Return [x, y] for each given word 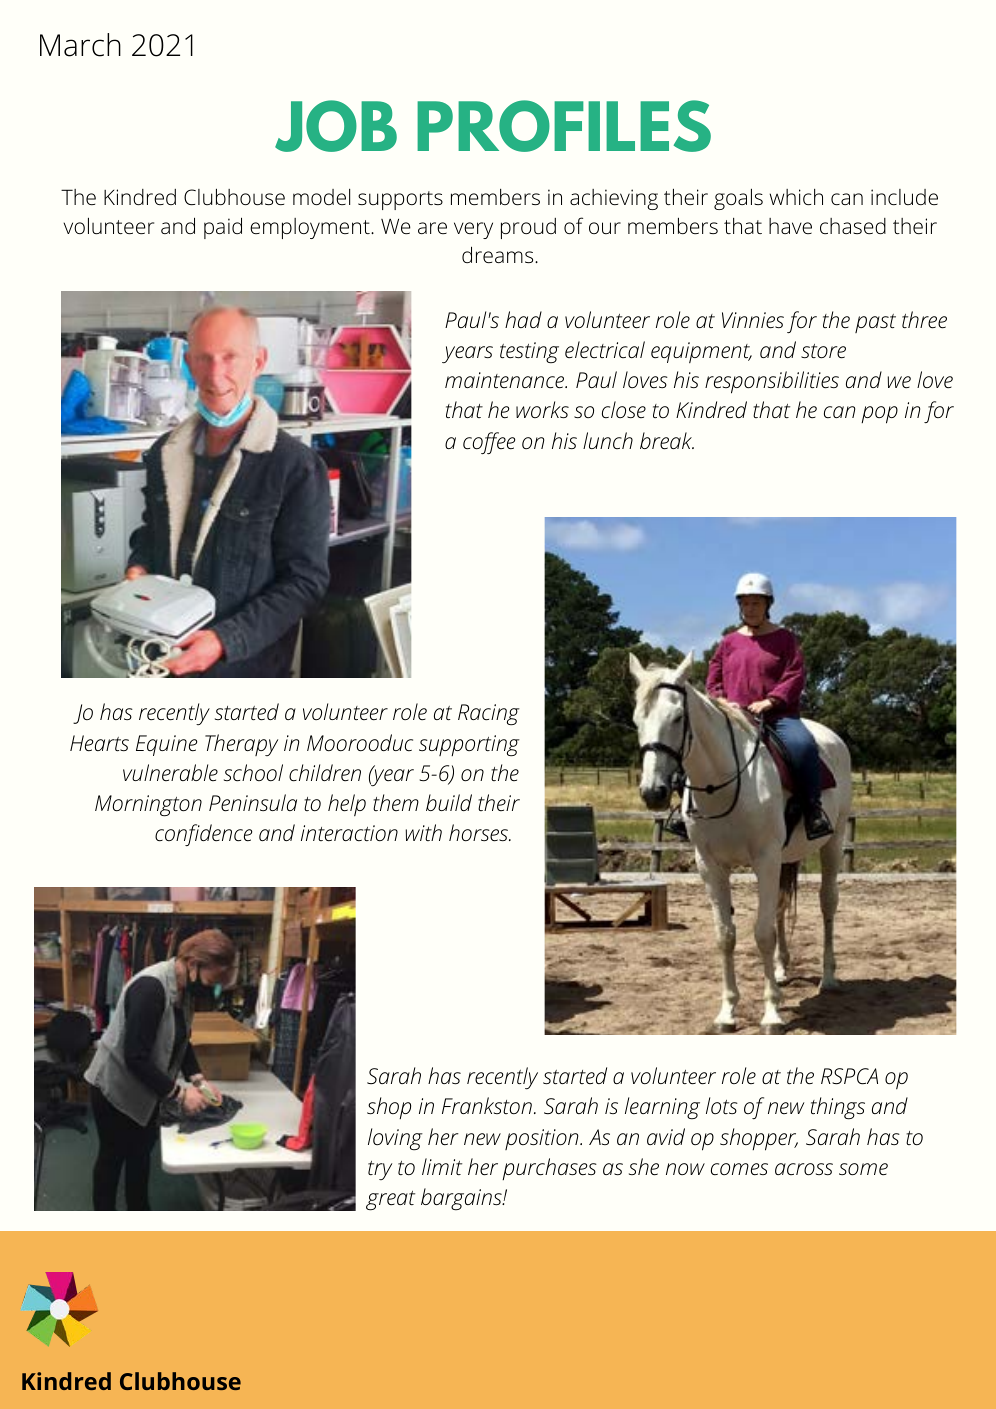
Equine [166, 745]
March [80, 45]
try [380, 1170]
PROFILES [564, 126]
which [796, 197]
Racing [489, 714]
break [667, 441]
